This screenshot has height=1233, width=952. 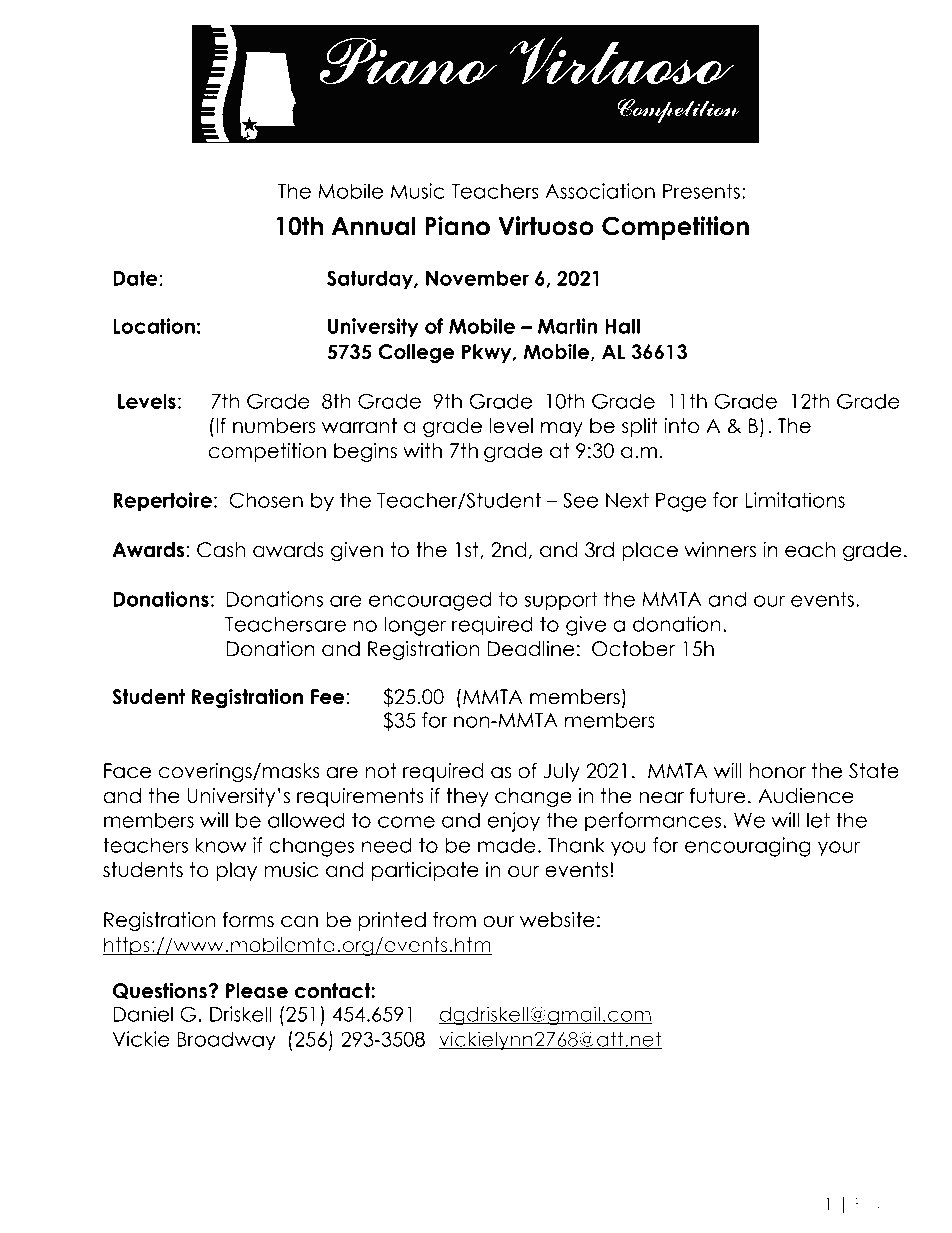 What do you see at coordinates (818, 820) in the screenshot?
I see `let` at bounding box center [818, 820].
